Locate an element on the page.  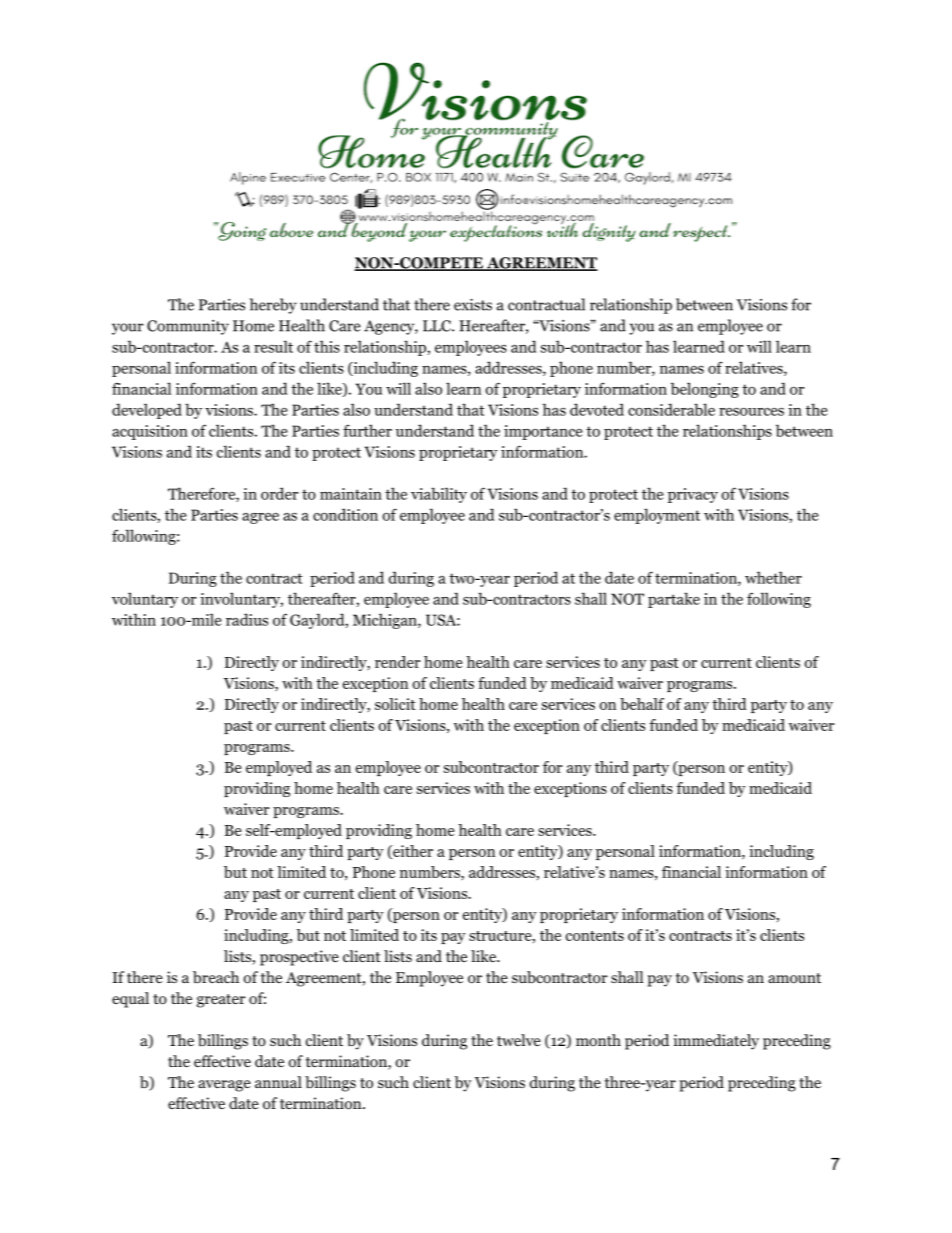
prospective is located at coordinates (299, 958).
